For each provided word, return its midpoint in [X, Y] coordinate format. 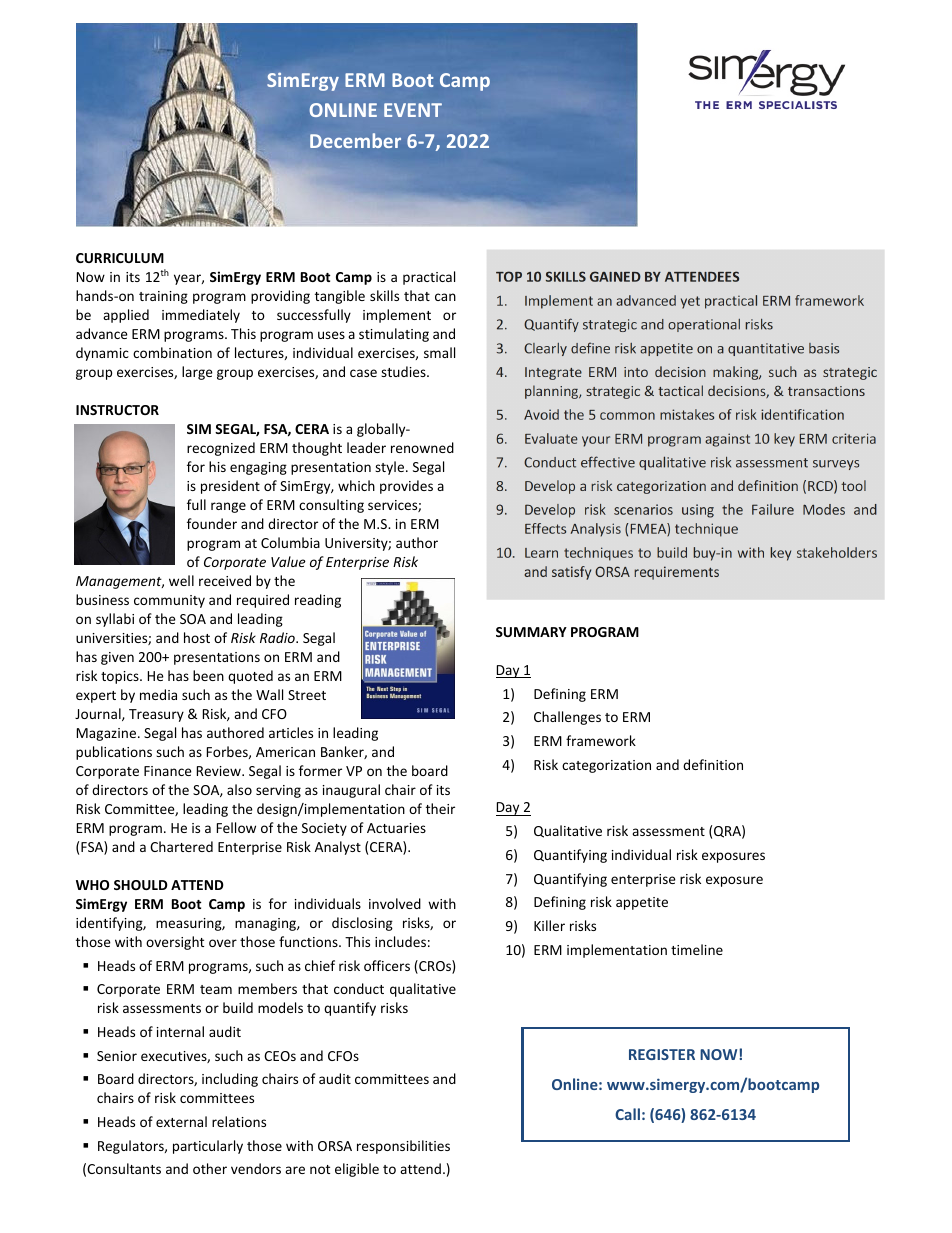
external [181, 1121]
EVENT [413, 110]
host [197, 637]
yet [690, 302]
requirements [676, 573]
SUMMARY [531, 632]
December [355, 140]
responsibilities [403, 1147]
